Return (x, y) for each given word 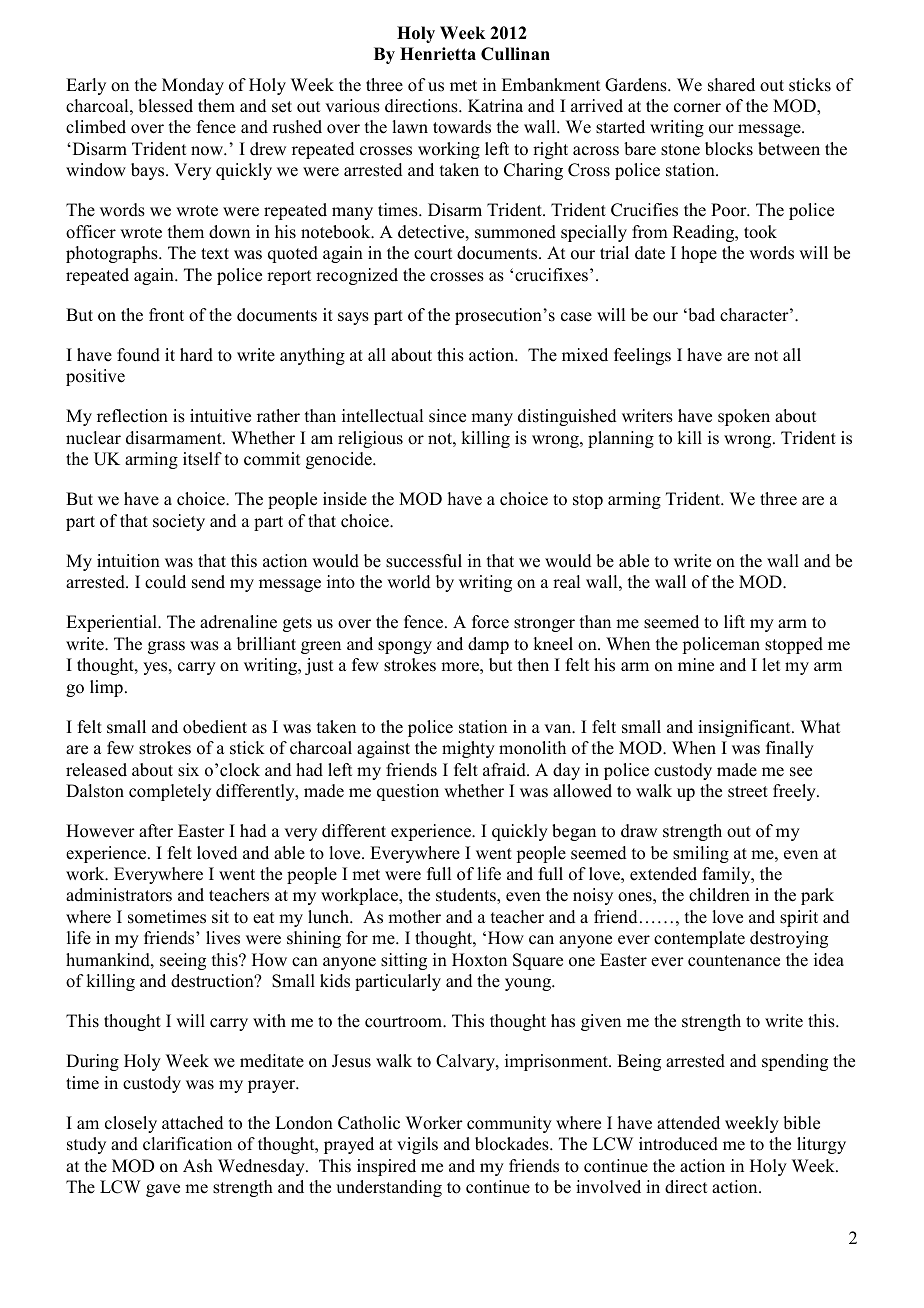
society (179, 522)
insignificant (745, 728)
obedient (215, 727)
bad (700, 315)
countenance (734, 961)
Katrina (495, 105)
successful (424, 561)
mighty (468, 749)
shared (731, 85)
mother (414, 917)
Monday (193, 86)
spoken (744, 417)
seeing (183, 961)
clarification (187, 1144)
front (166, 315)
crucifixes (551, 275)
